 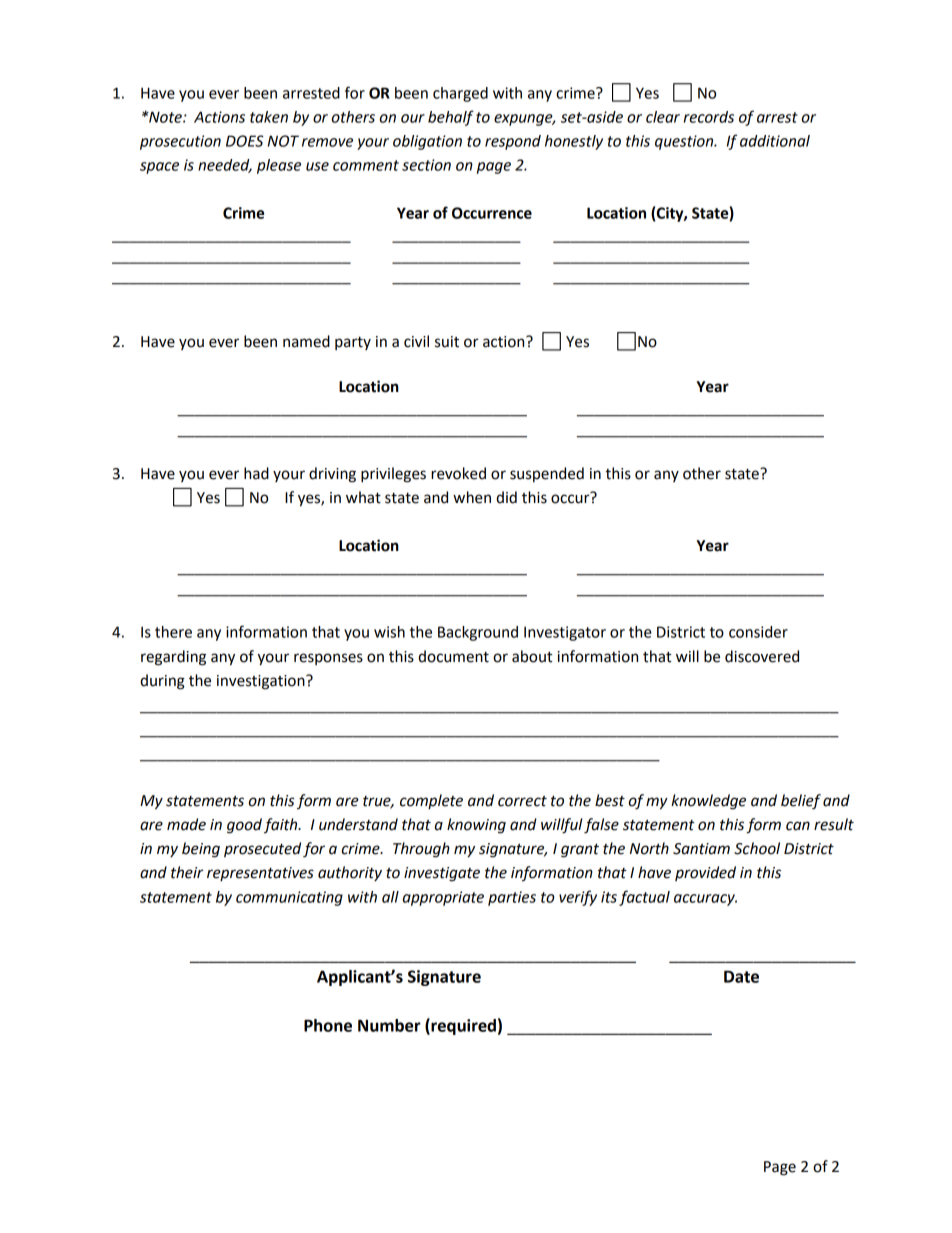 What do you see at coordinates (741, 976) in the page?
I see `Date` at bounding box center [741, 976].
